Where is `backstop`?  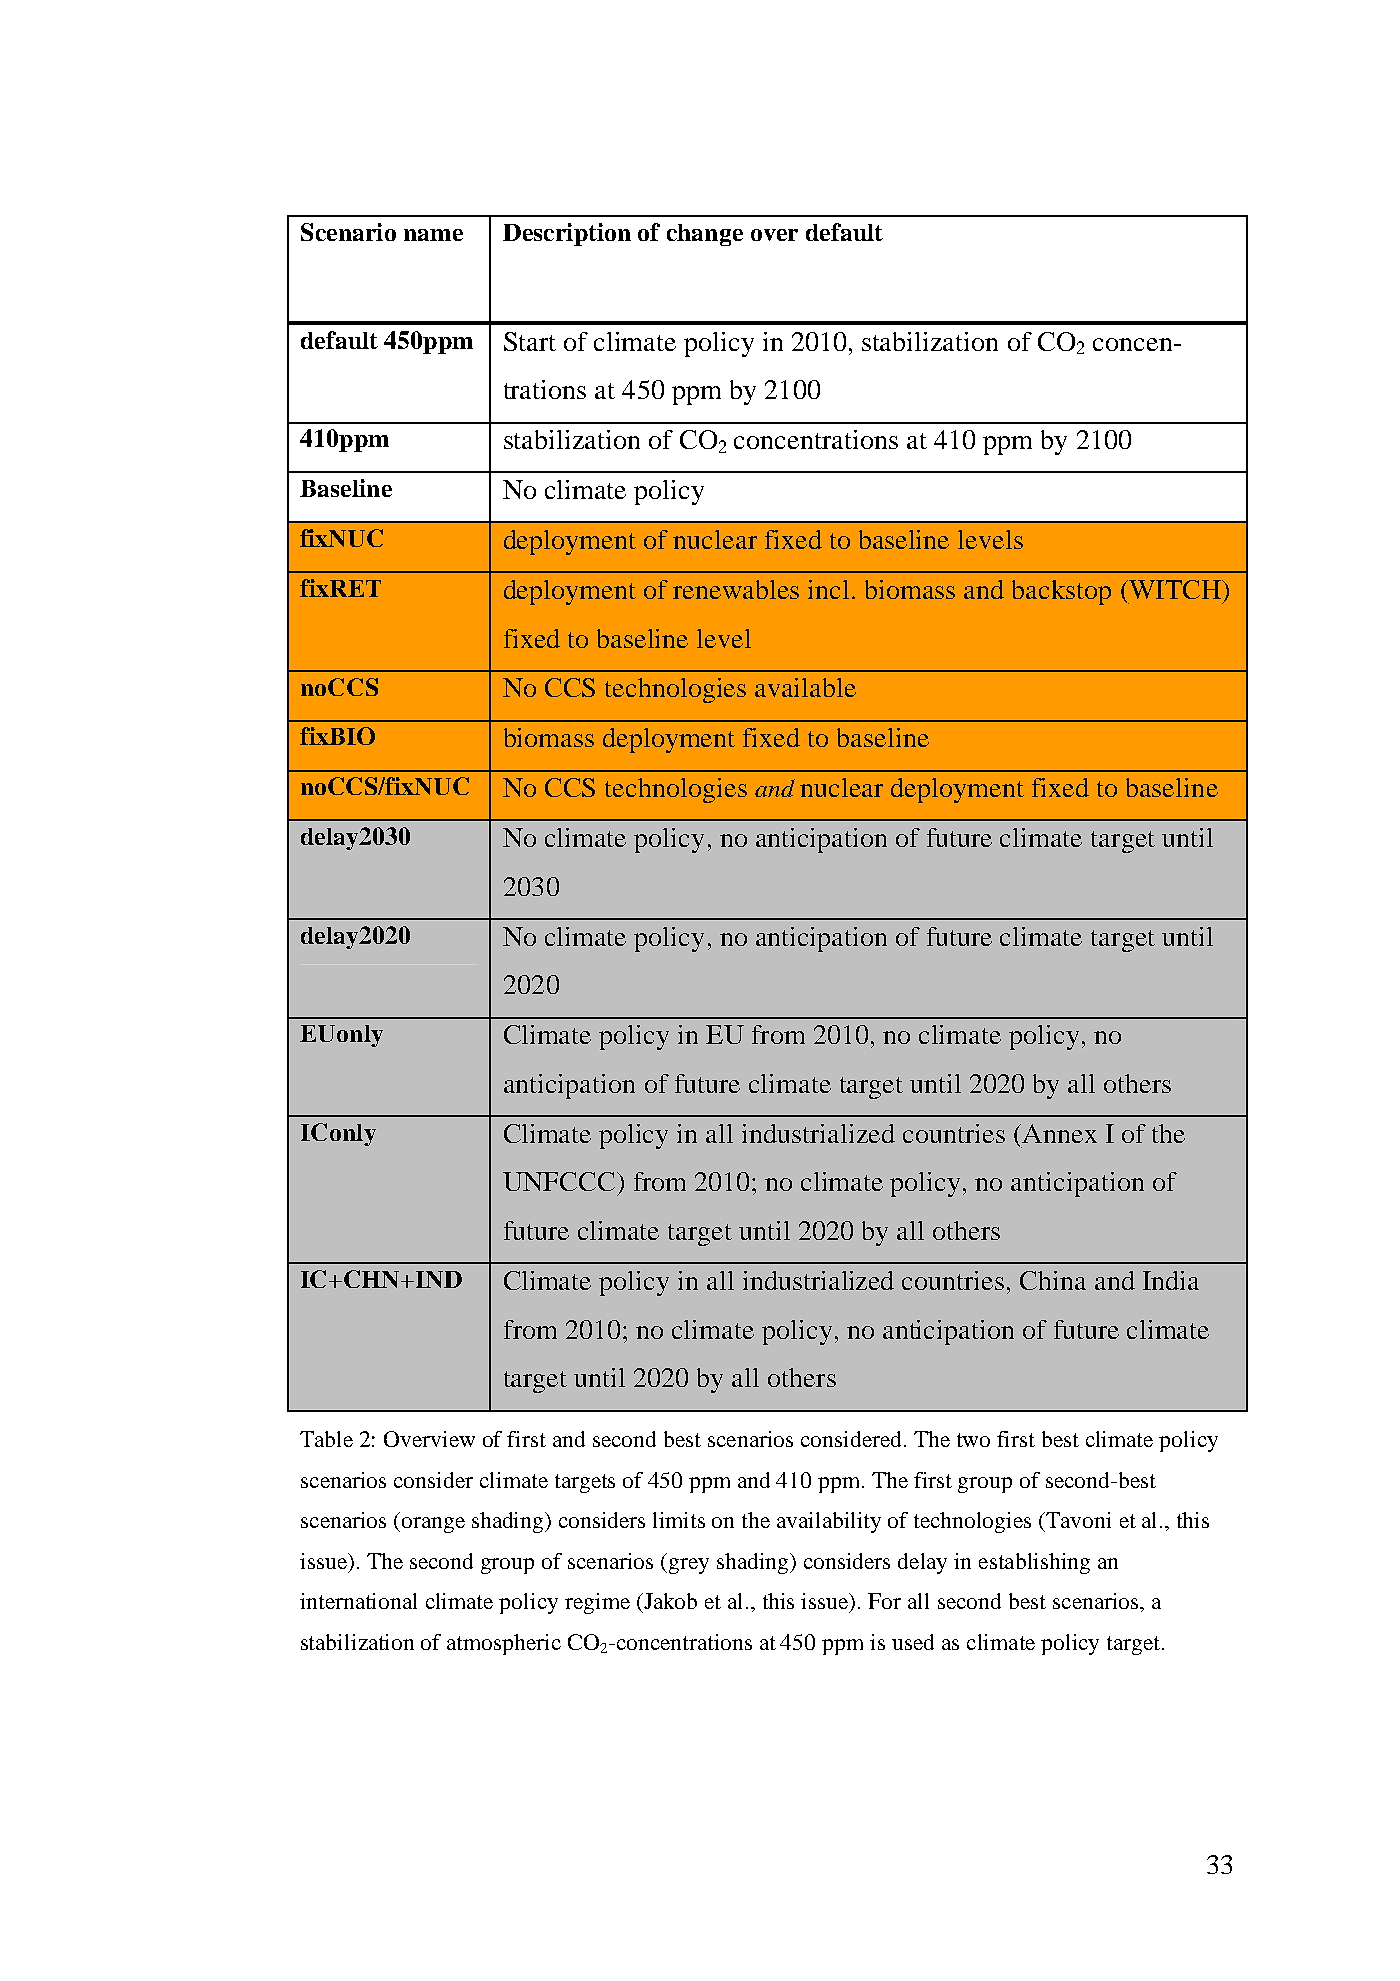 backstop is located at coordinates (1061, 592).
